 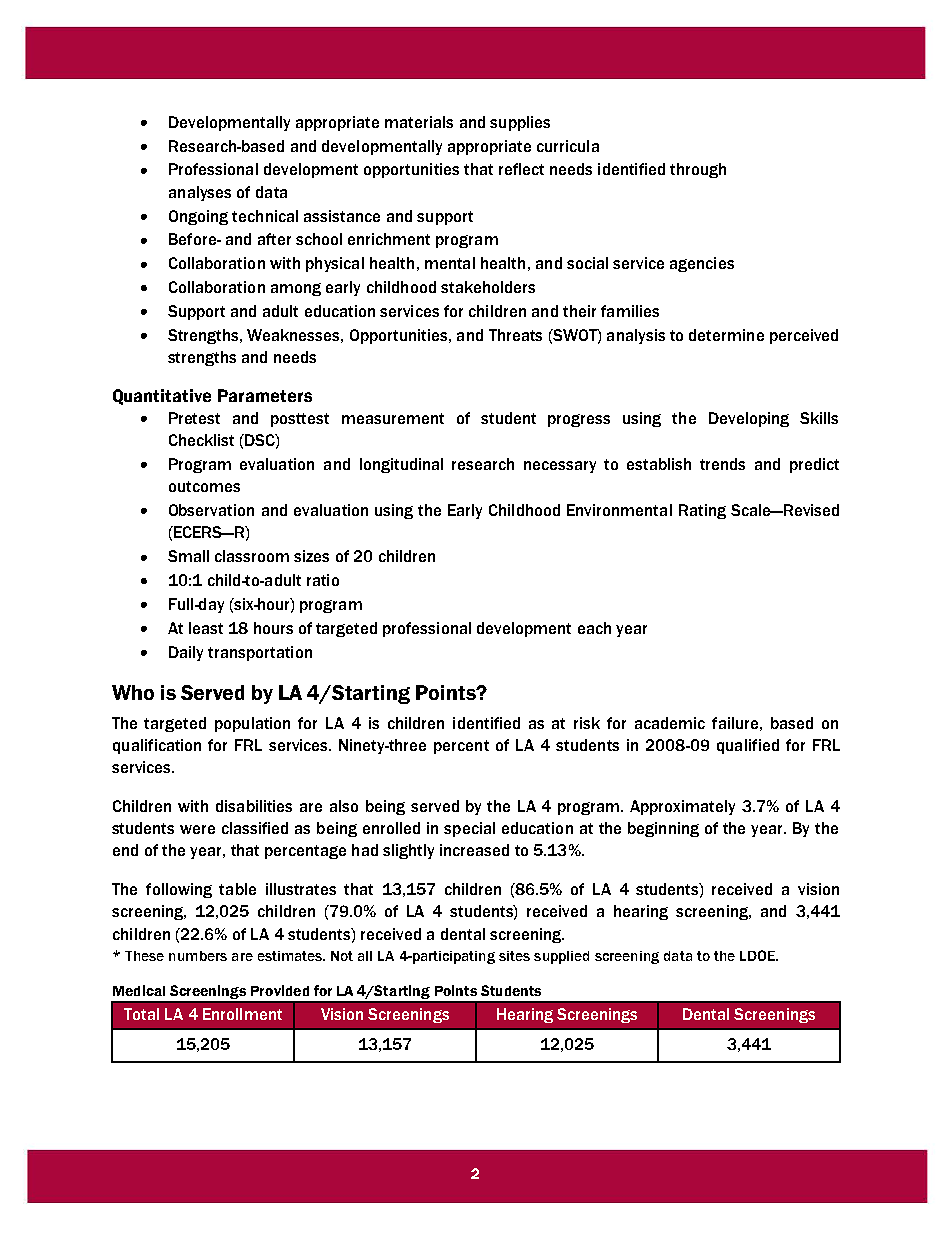 I want to click on Small, so click(x=188, y=556).
